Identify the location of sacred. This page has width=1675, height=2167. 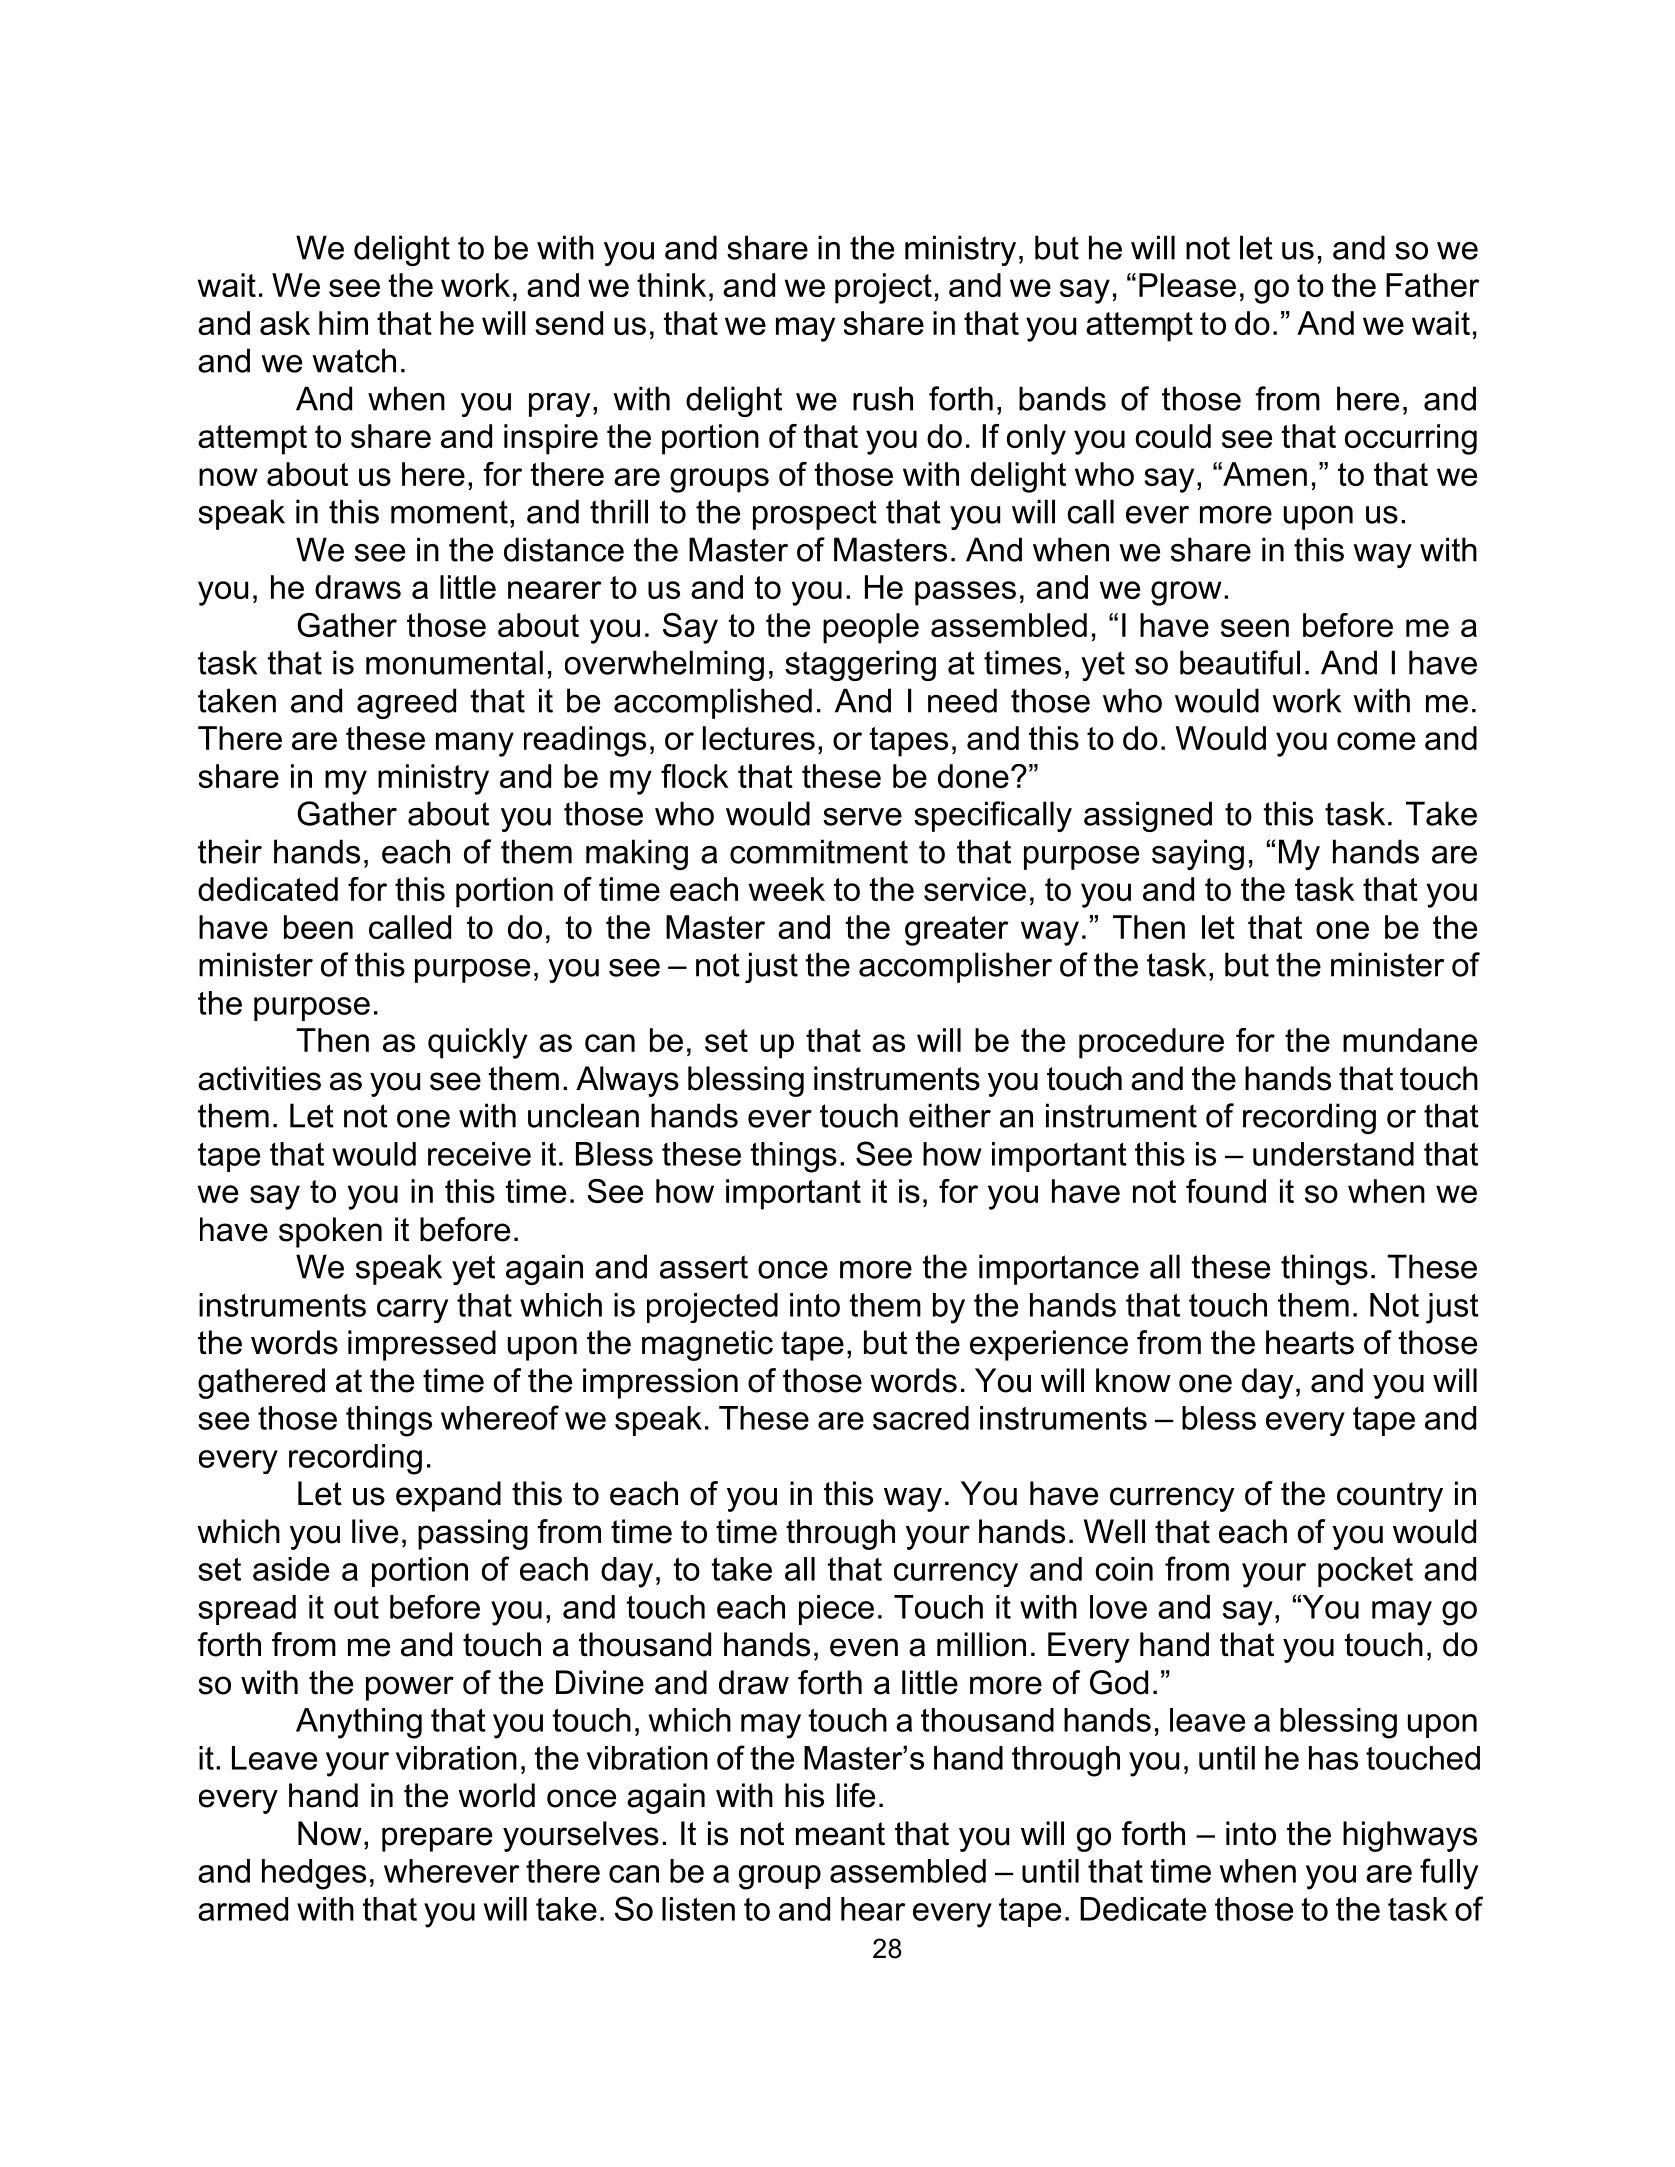
(921, 1418).
